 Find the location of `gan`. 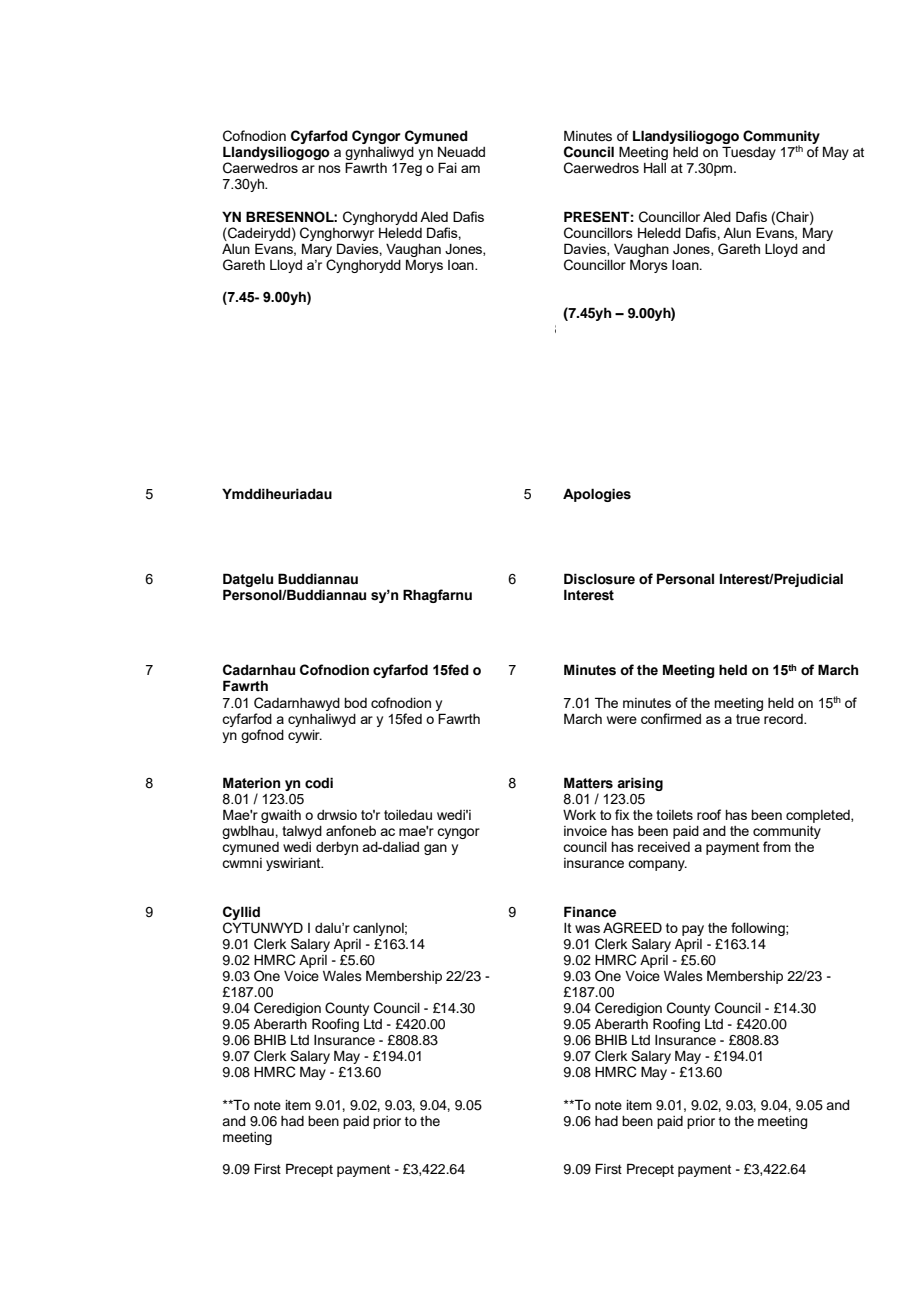

gan is located at coordinates (435, 849).
